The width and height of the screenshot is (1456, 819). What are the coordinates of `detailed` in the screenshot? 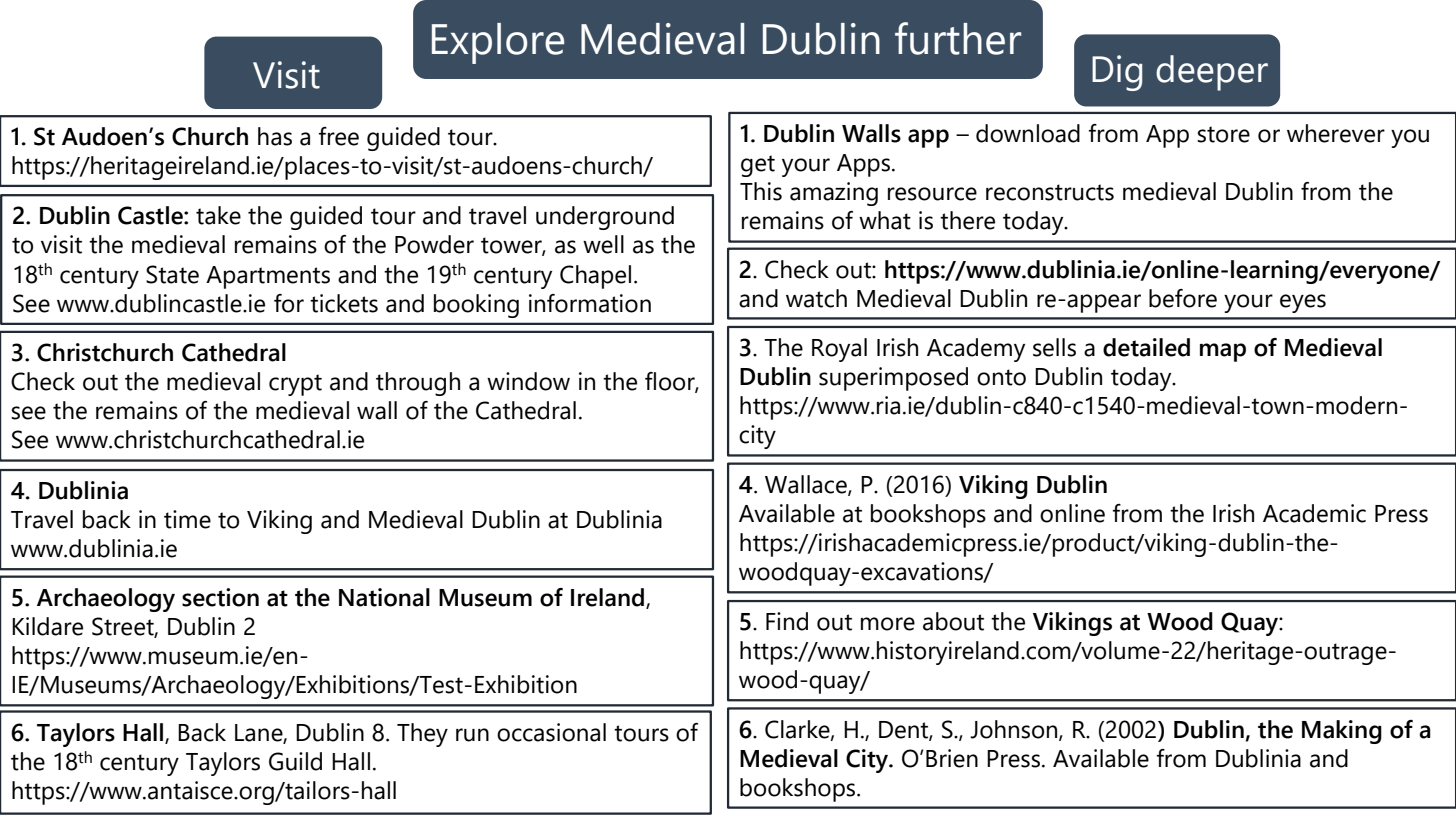 It's located at (1146, 347).
